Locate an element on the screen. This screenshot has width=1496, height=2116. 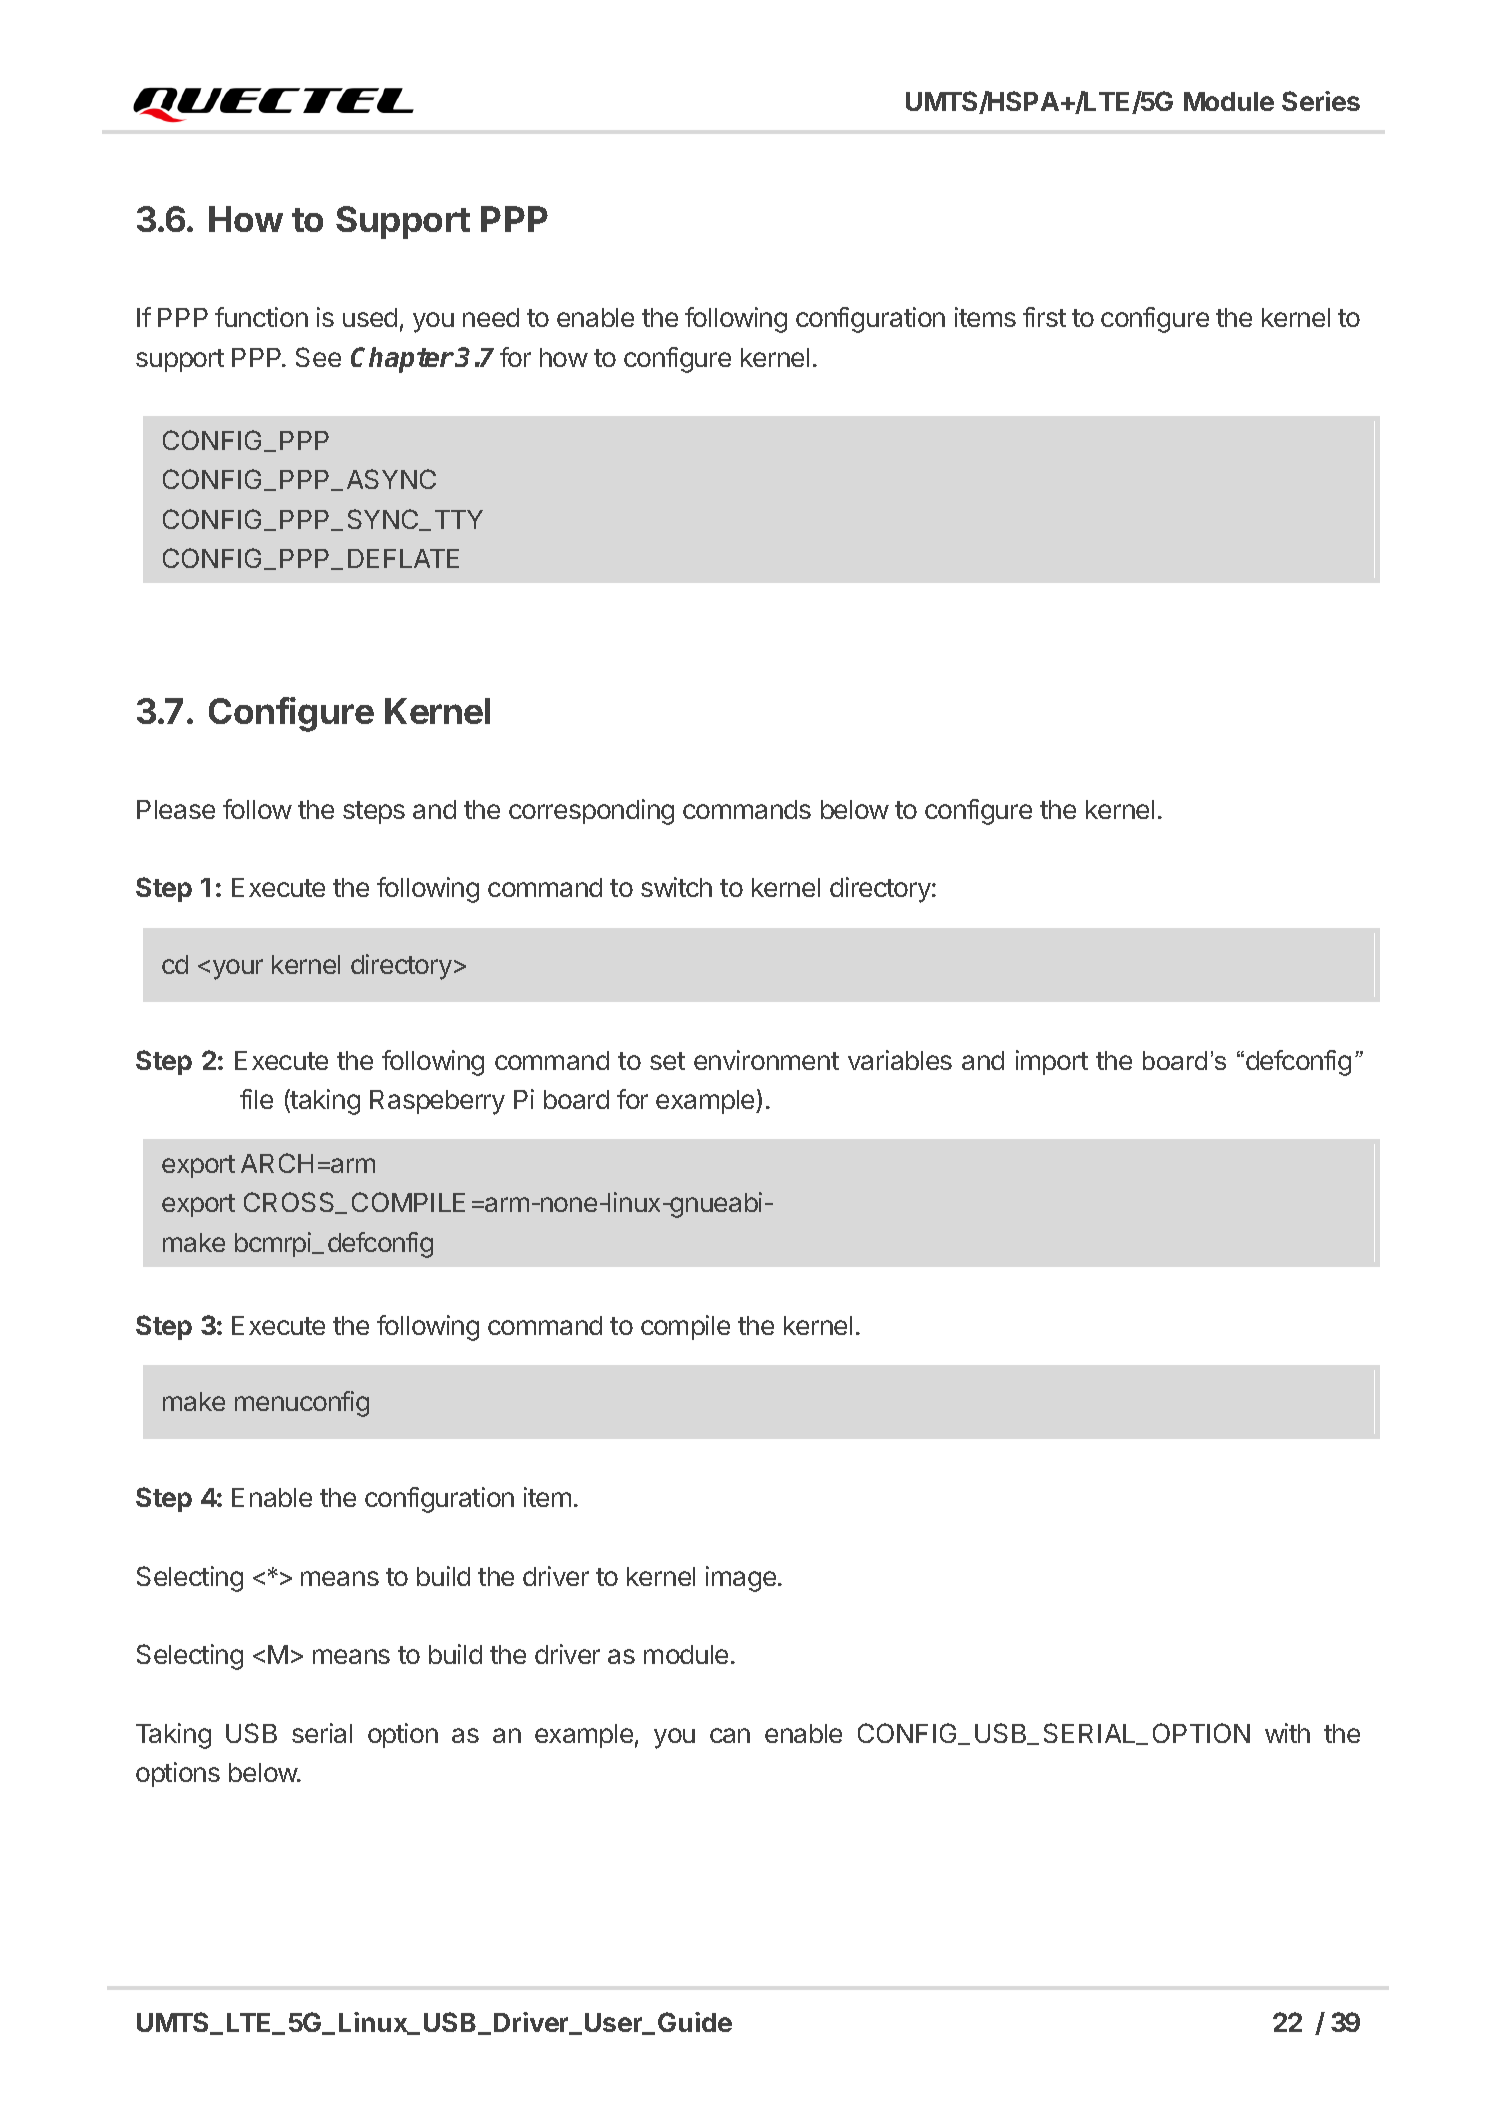
can is located at coordinates (730, 1735).
